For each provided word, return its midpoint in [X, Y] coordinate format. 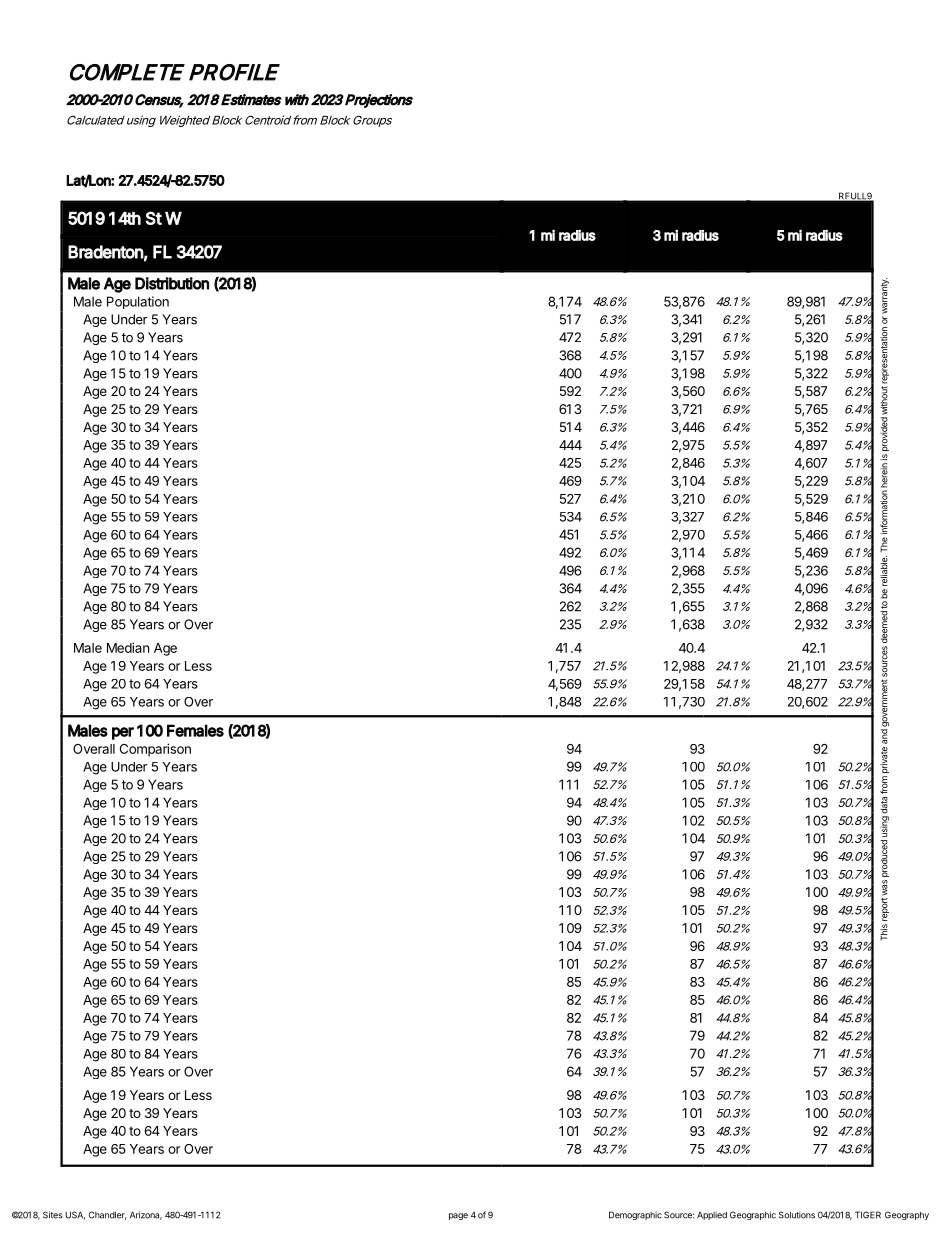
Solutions [797, 1215]
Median [128, 647]
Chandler [107, 1215]
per [123, 733]
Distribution [172, 283]
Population [138, 302]
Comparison [155, 750]
